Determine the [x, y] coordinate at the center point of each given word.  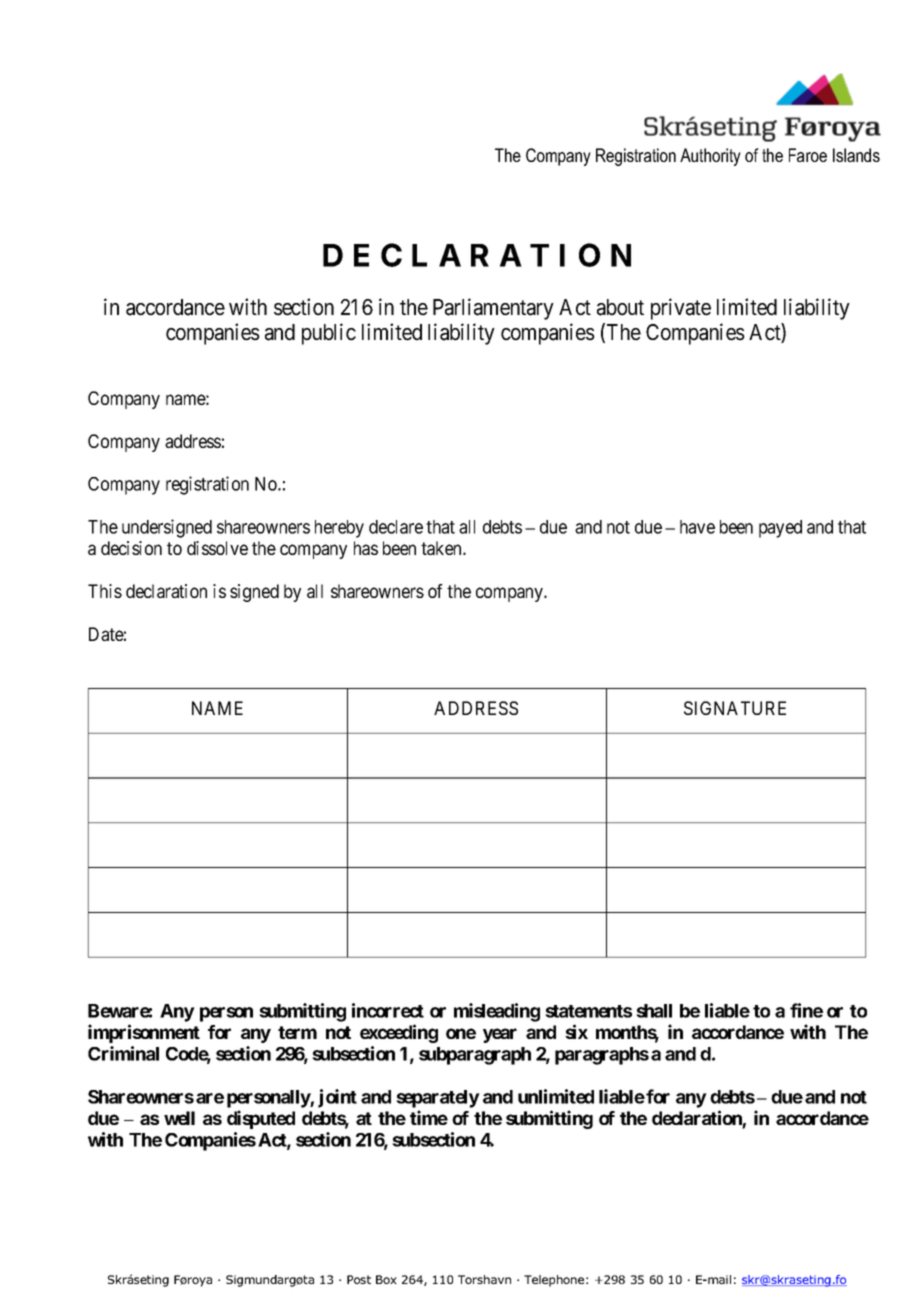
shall [654, 1011]
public [329, 334]
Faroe [808, 155]
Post [359, 1279]
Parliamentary [493, 309]
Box [386, 1279]
